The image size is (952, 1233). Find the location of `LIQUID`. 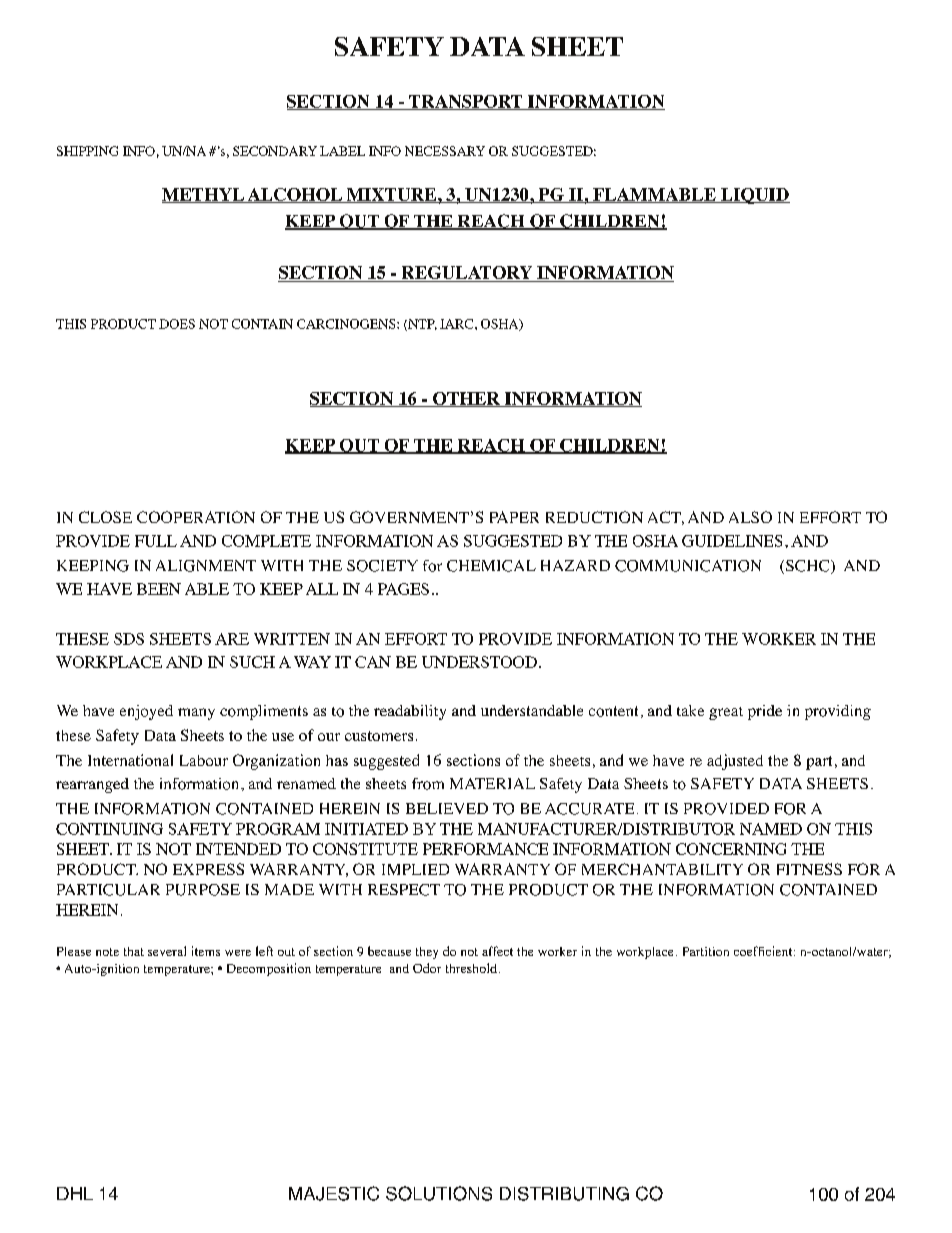

LIQUID is located at coordinates (754, 196).
